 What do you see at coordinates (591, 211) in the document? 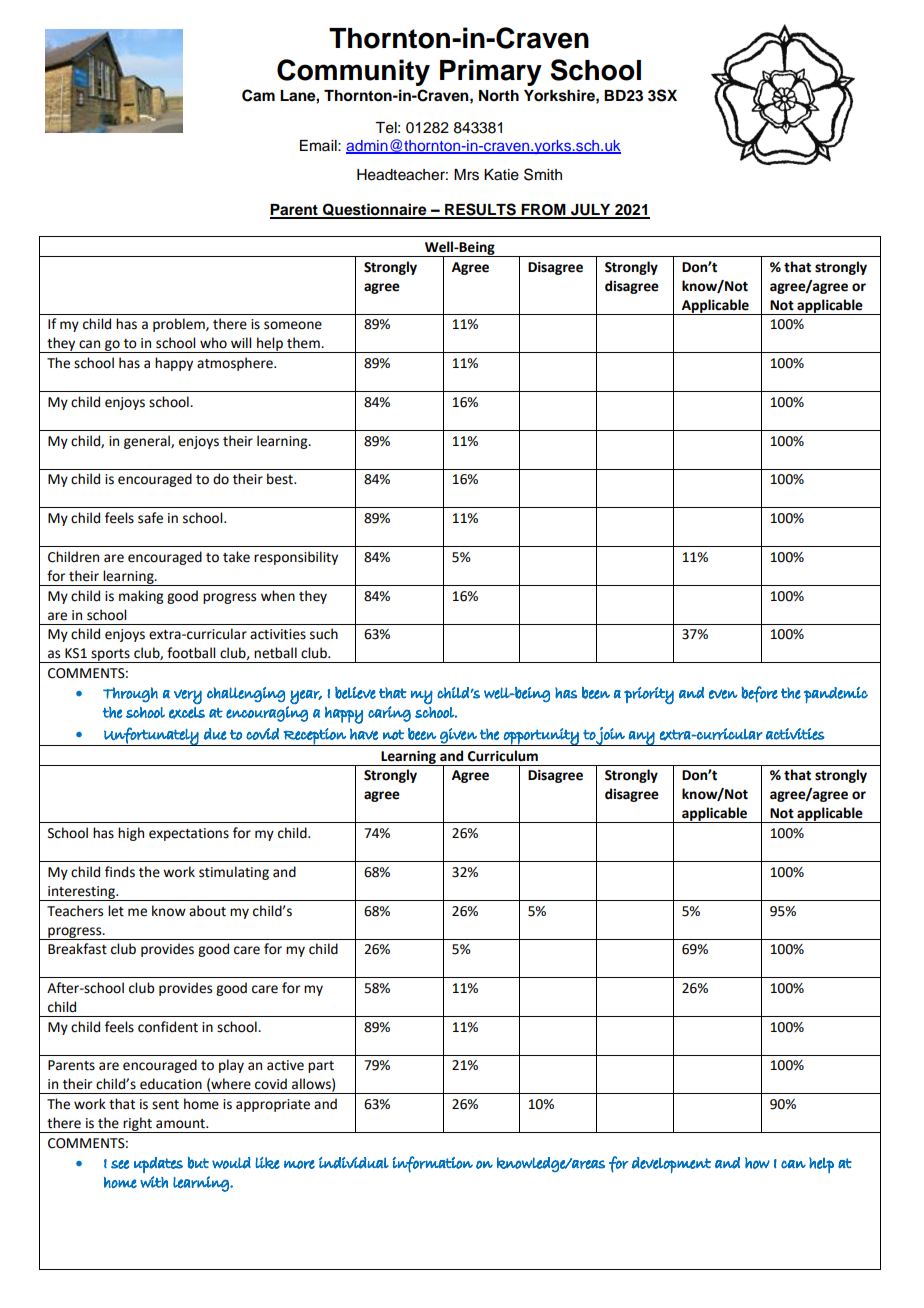
I see `JULY` at bounding box center [591, 211].
